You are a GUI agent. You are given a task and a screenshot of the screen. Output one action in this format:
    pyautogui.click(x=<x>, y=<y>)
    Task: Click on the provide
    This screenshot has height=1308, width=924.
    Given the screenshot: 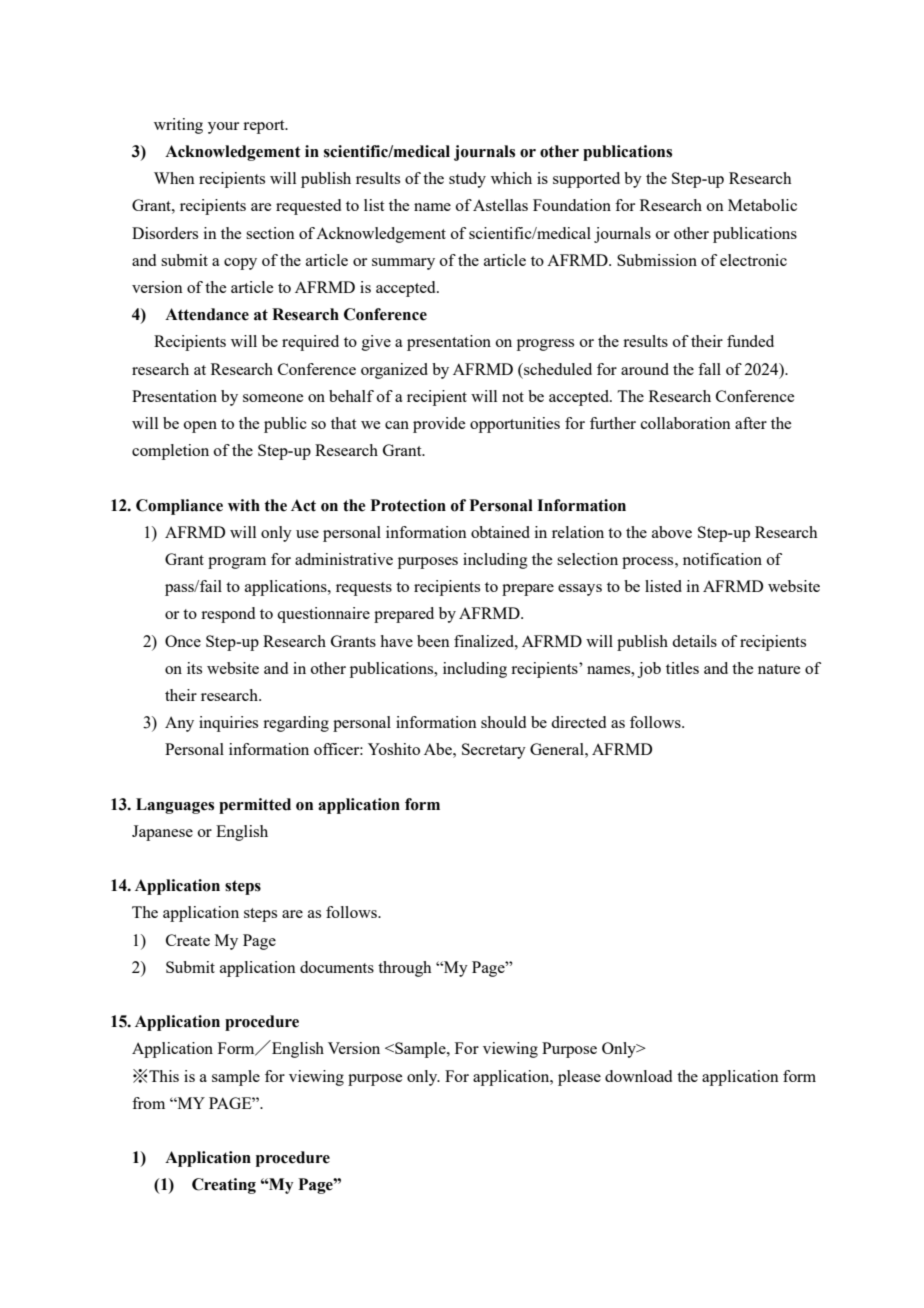 What is the action you would take?
    pyautogui.click(x=439, y=425)
